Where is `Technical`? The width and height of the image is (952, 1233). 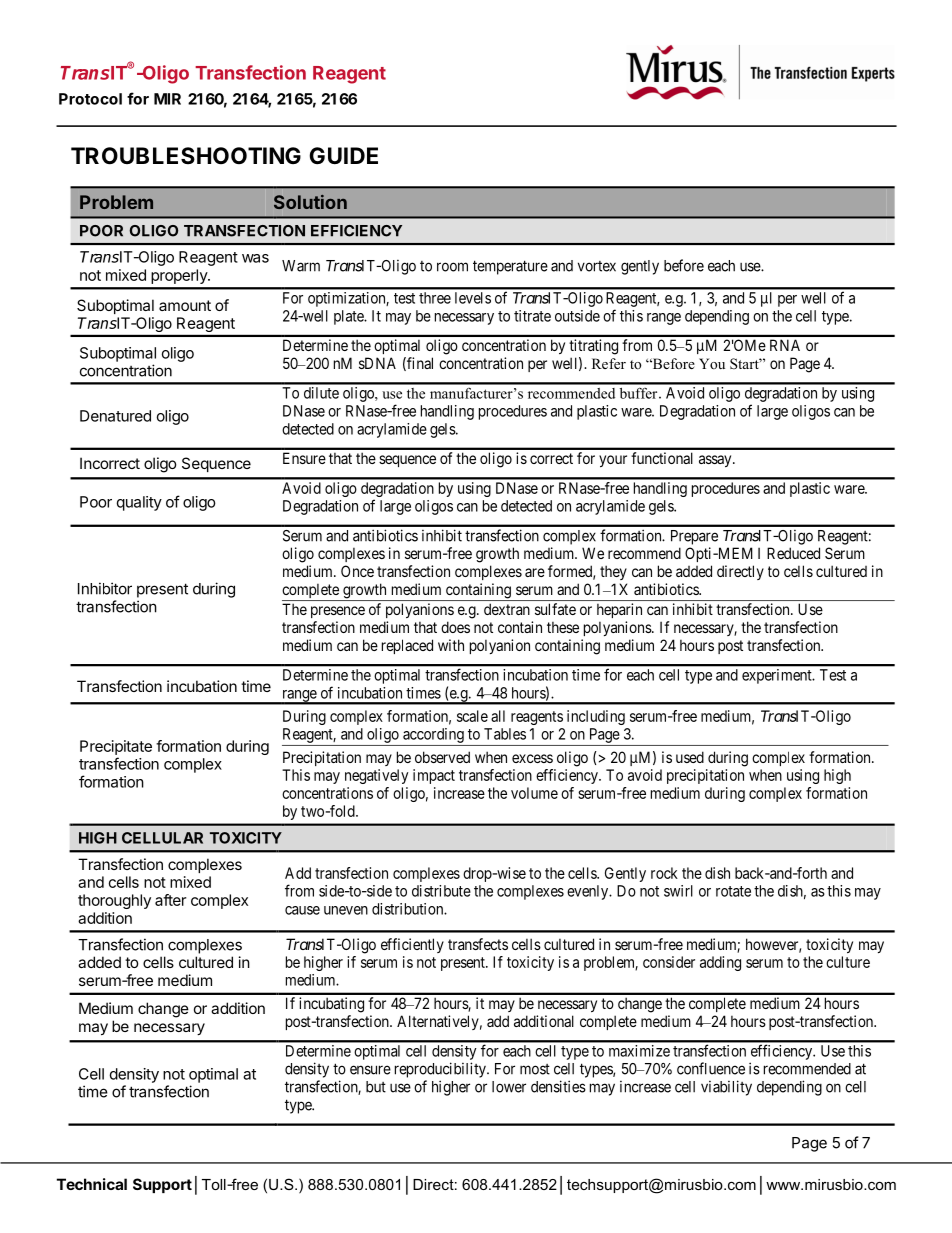 Technical is located at coordinates (92, 1184).
